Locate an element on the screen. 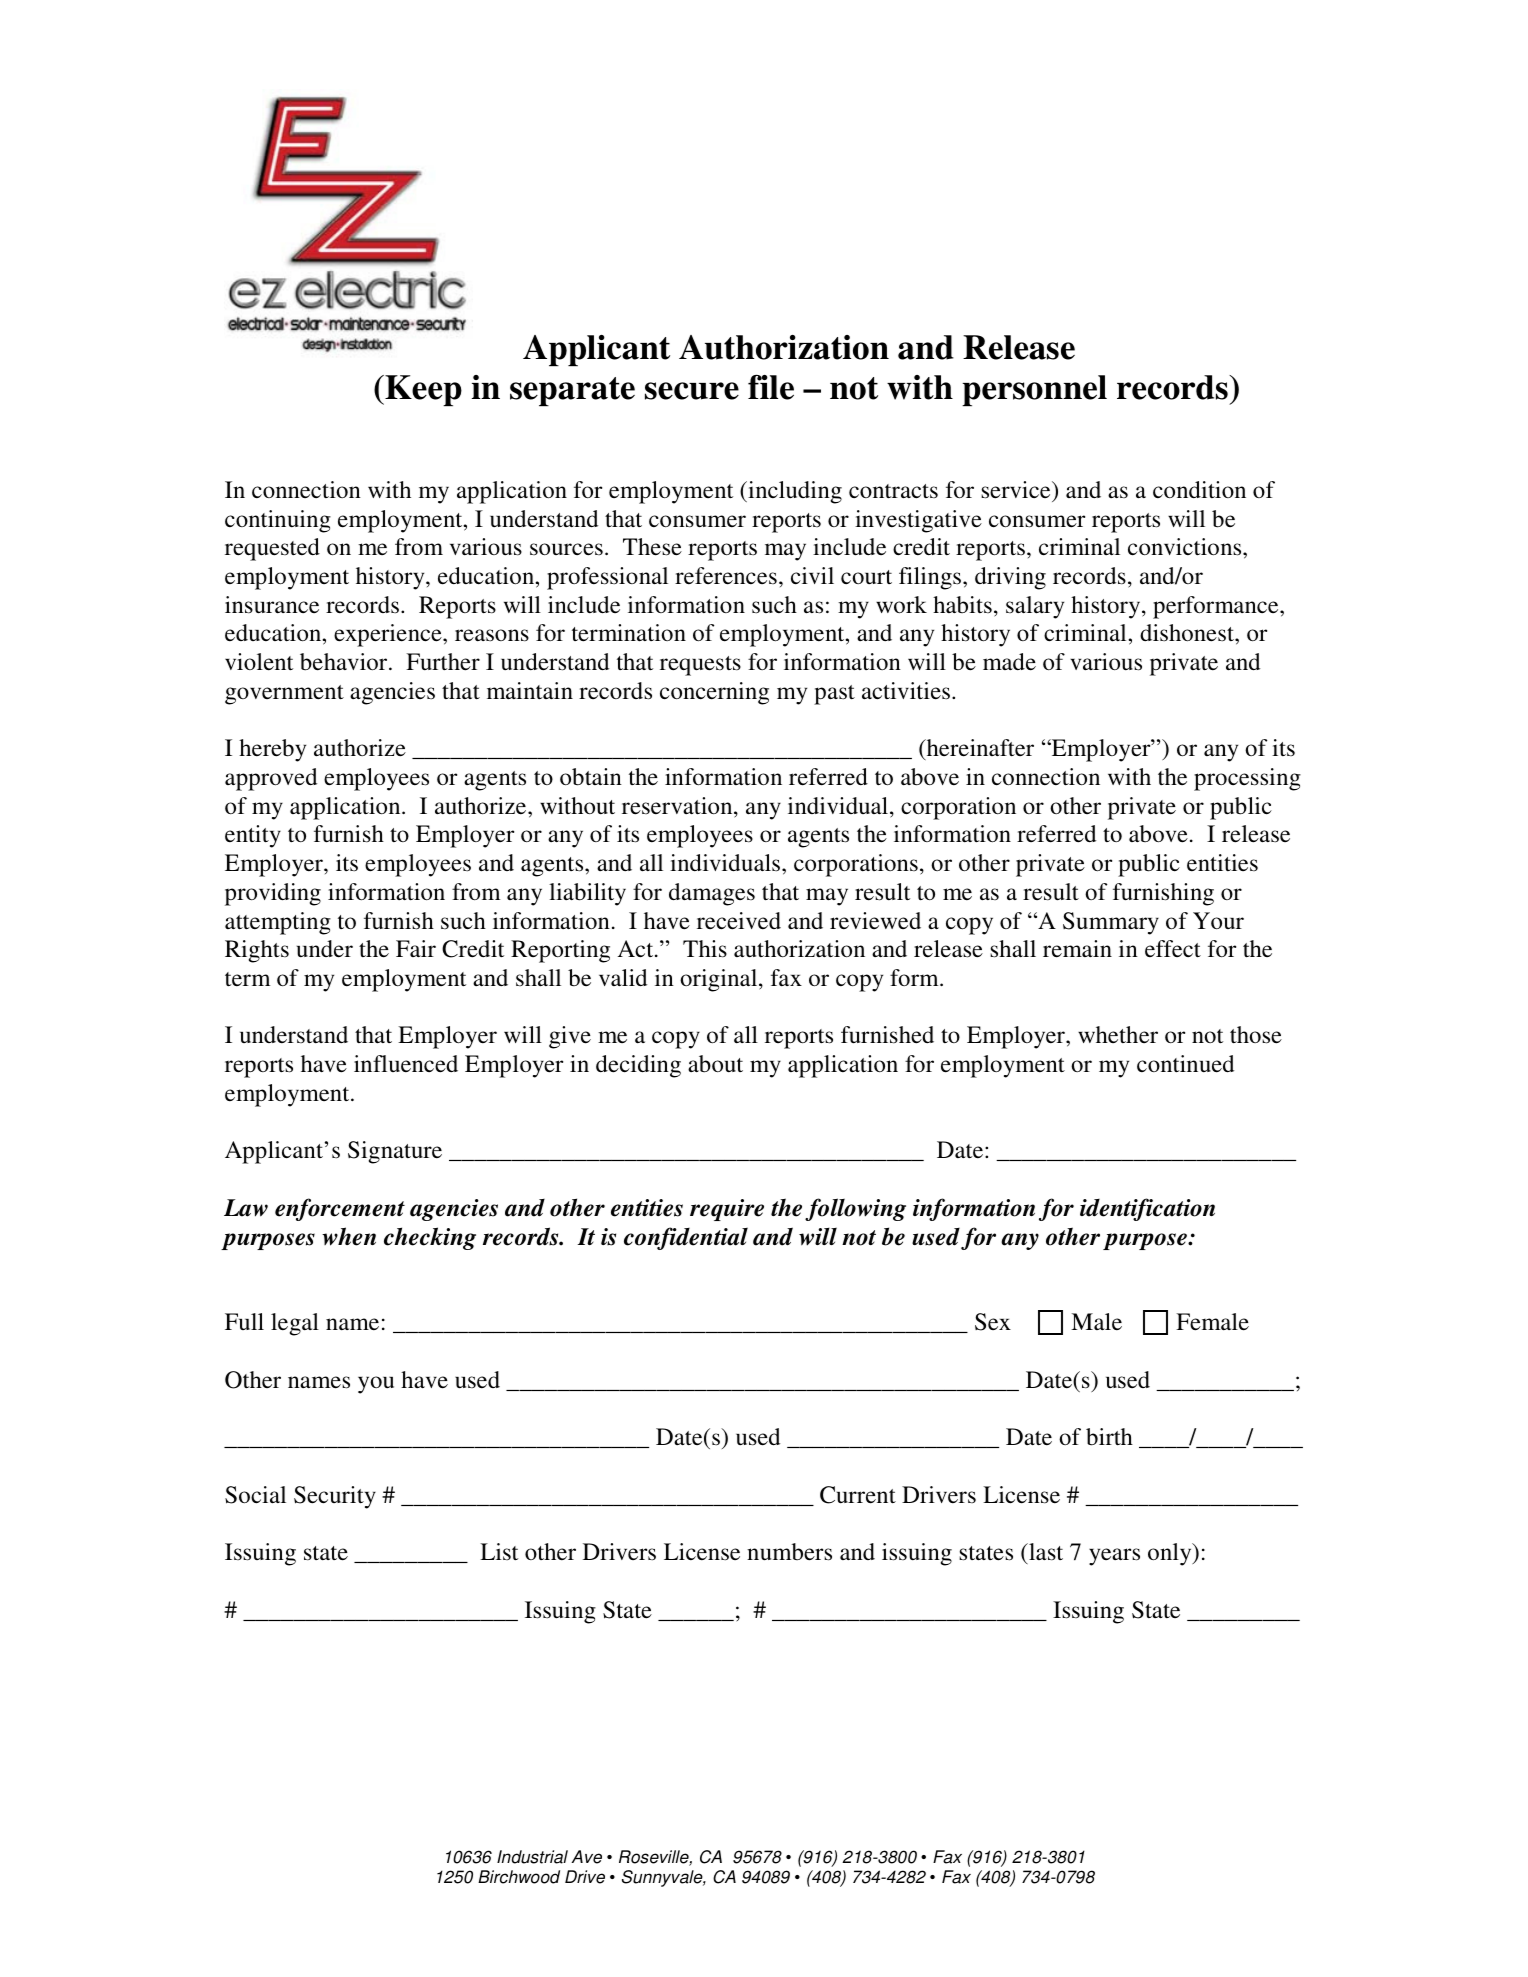  numbers is located at coordinates (789, 1552).
